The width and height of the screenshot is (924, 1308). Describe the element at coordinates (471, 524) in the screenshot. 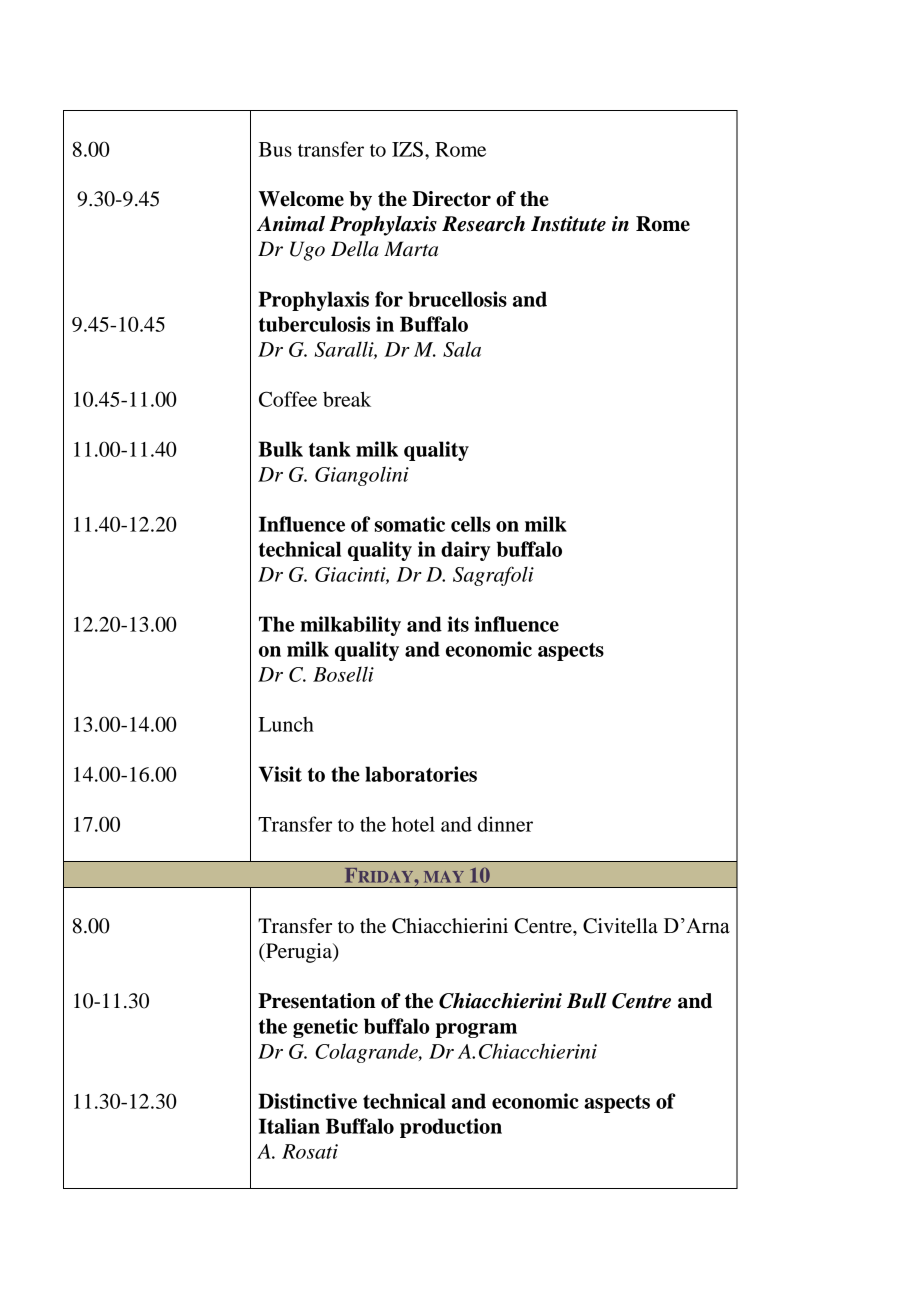

I see `cells` at that location.
